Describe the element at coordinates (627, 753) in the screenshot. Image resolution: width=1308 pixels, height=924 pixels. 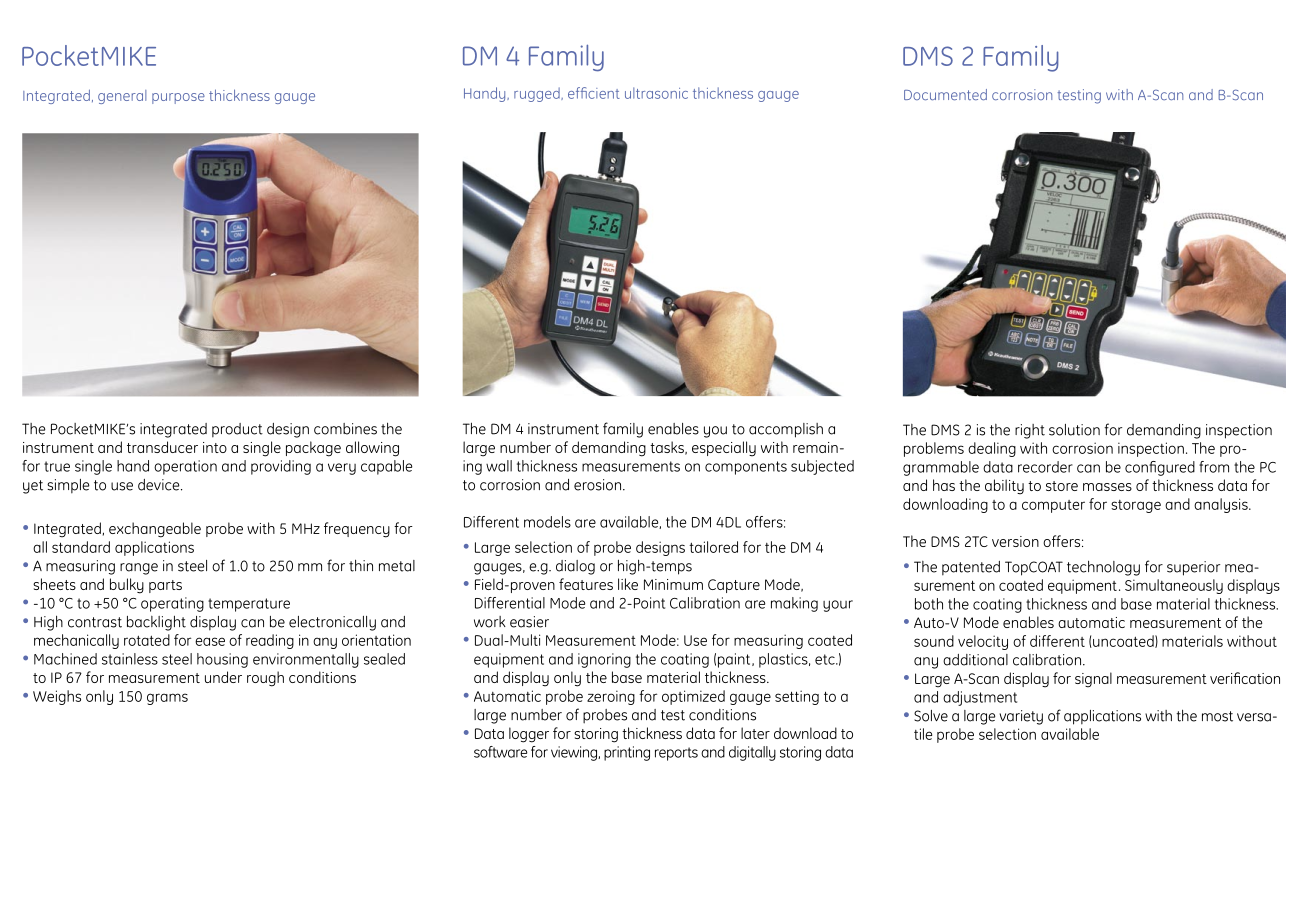
I see `printing` at that location.
